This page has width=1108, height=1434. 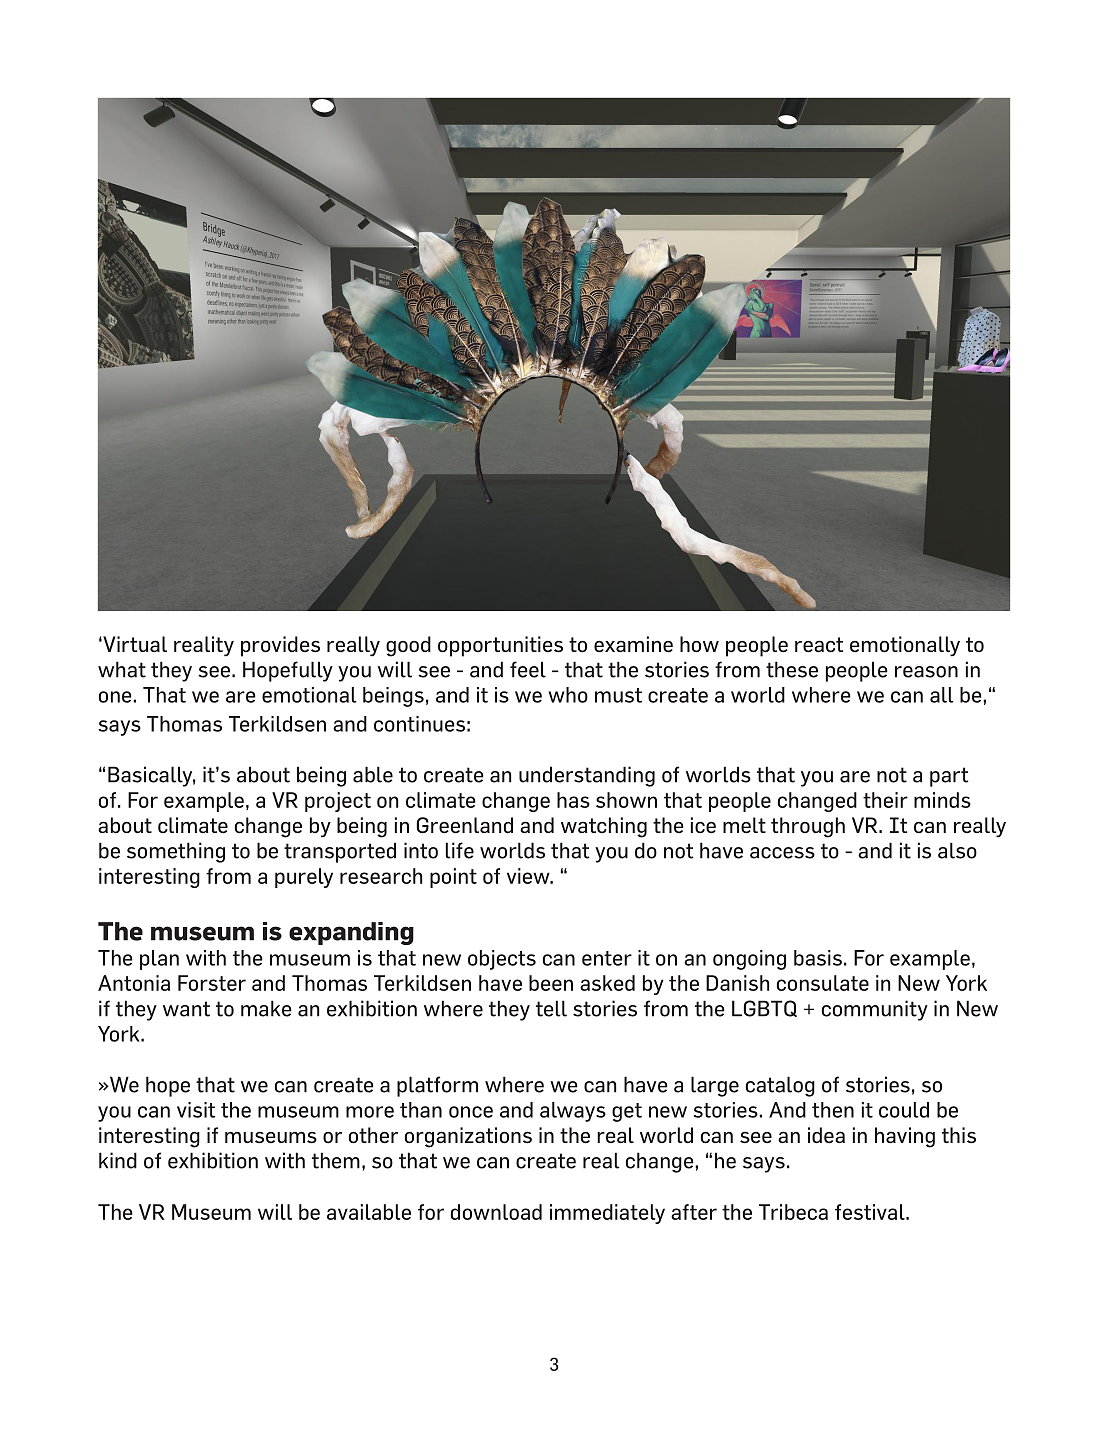 I want to click on kind, so click(x=118, y=1160).
